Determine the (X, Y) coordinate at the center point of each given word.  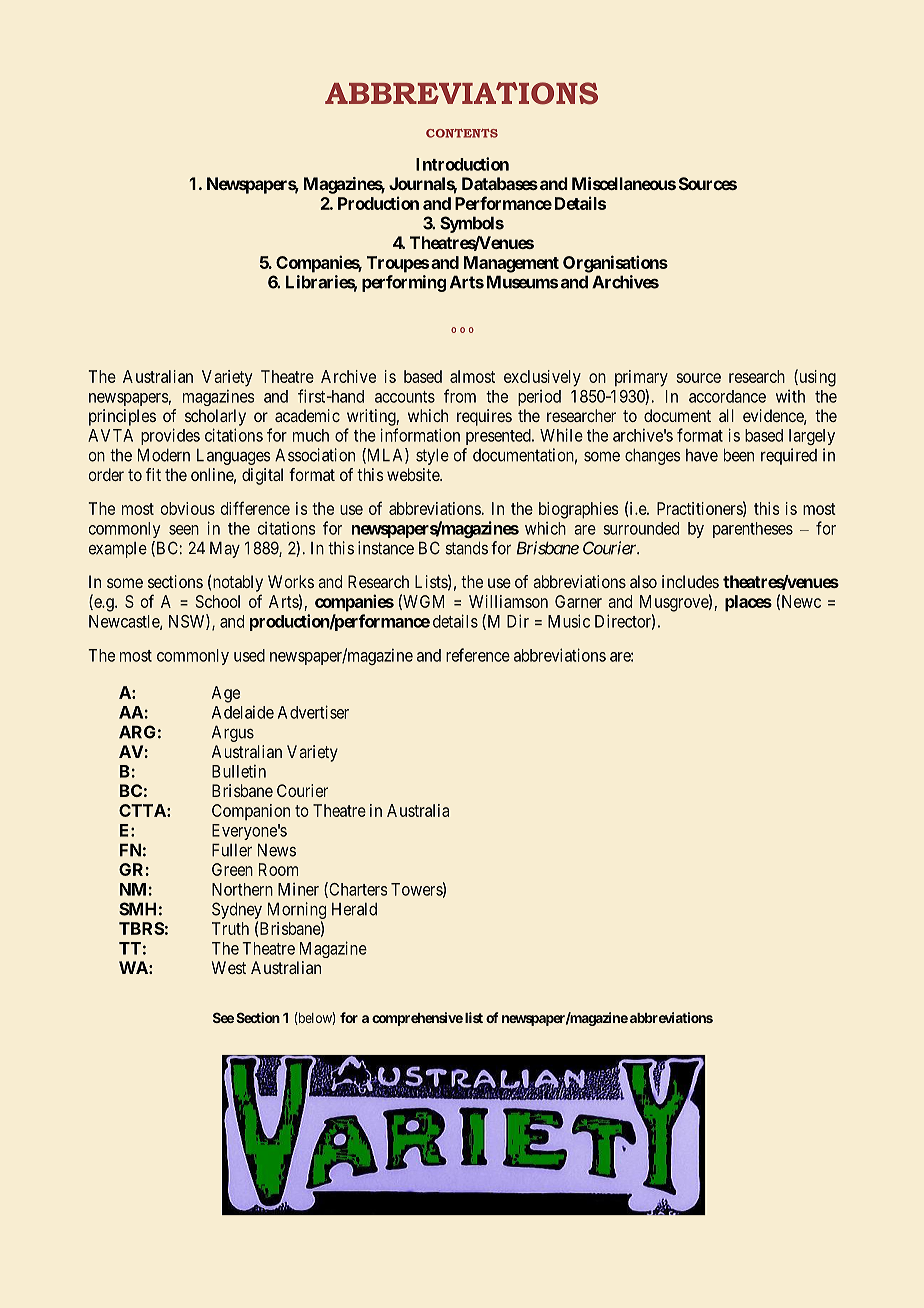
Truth (230, 928)
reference (478, 655)
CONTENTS (462, 133)
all (726, 415)
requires (484, 417)
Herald (354, 909)
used (249, 655)
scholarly (215, 417)
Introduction (462, 164)
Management (511, 264)
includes (690, 581)
